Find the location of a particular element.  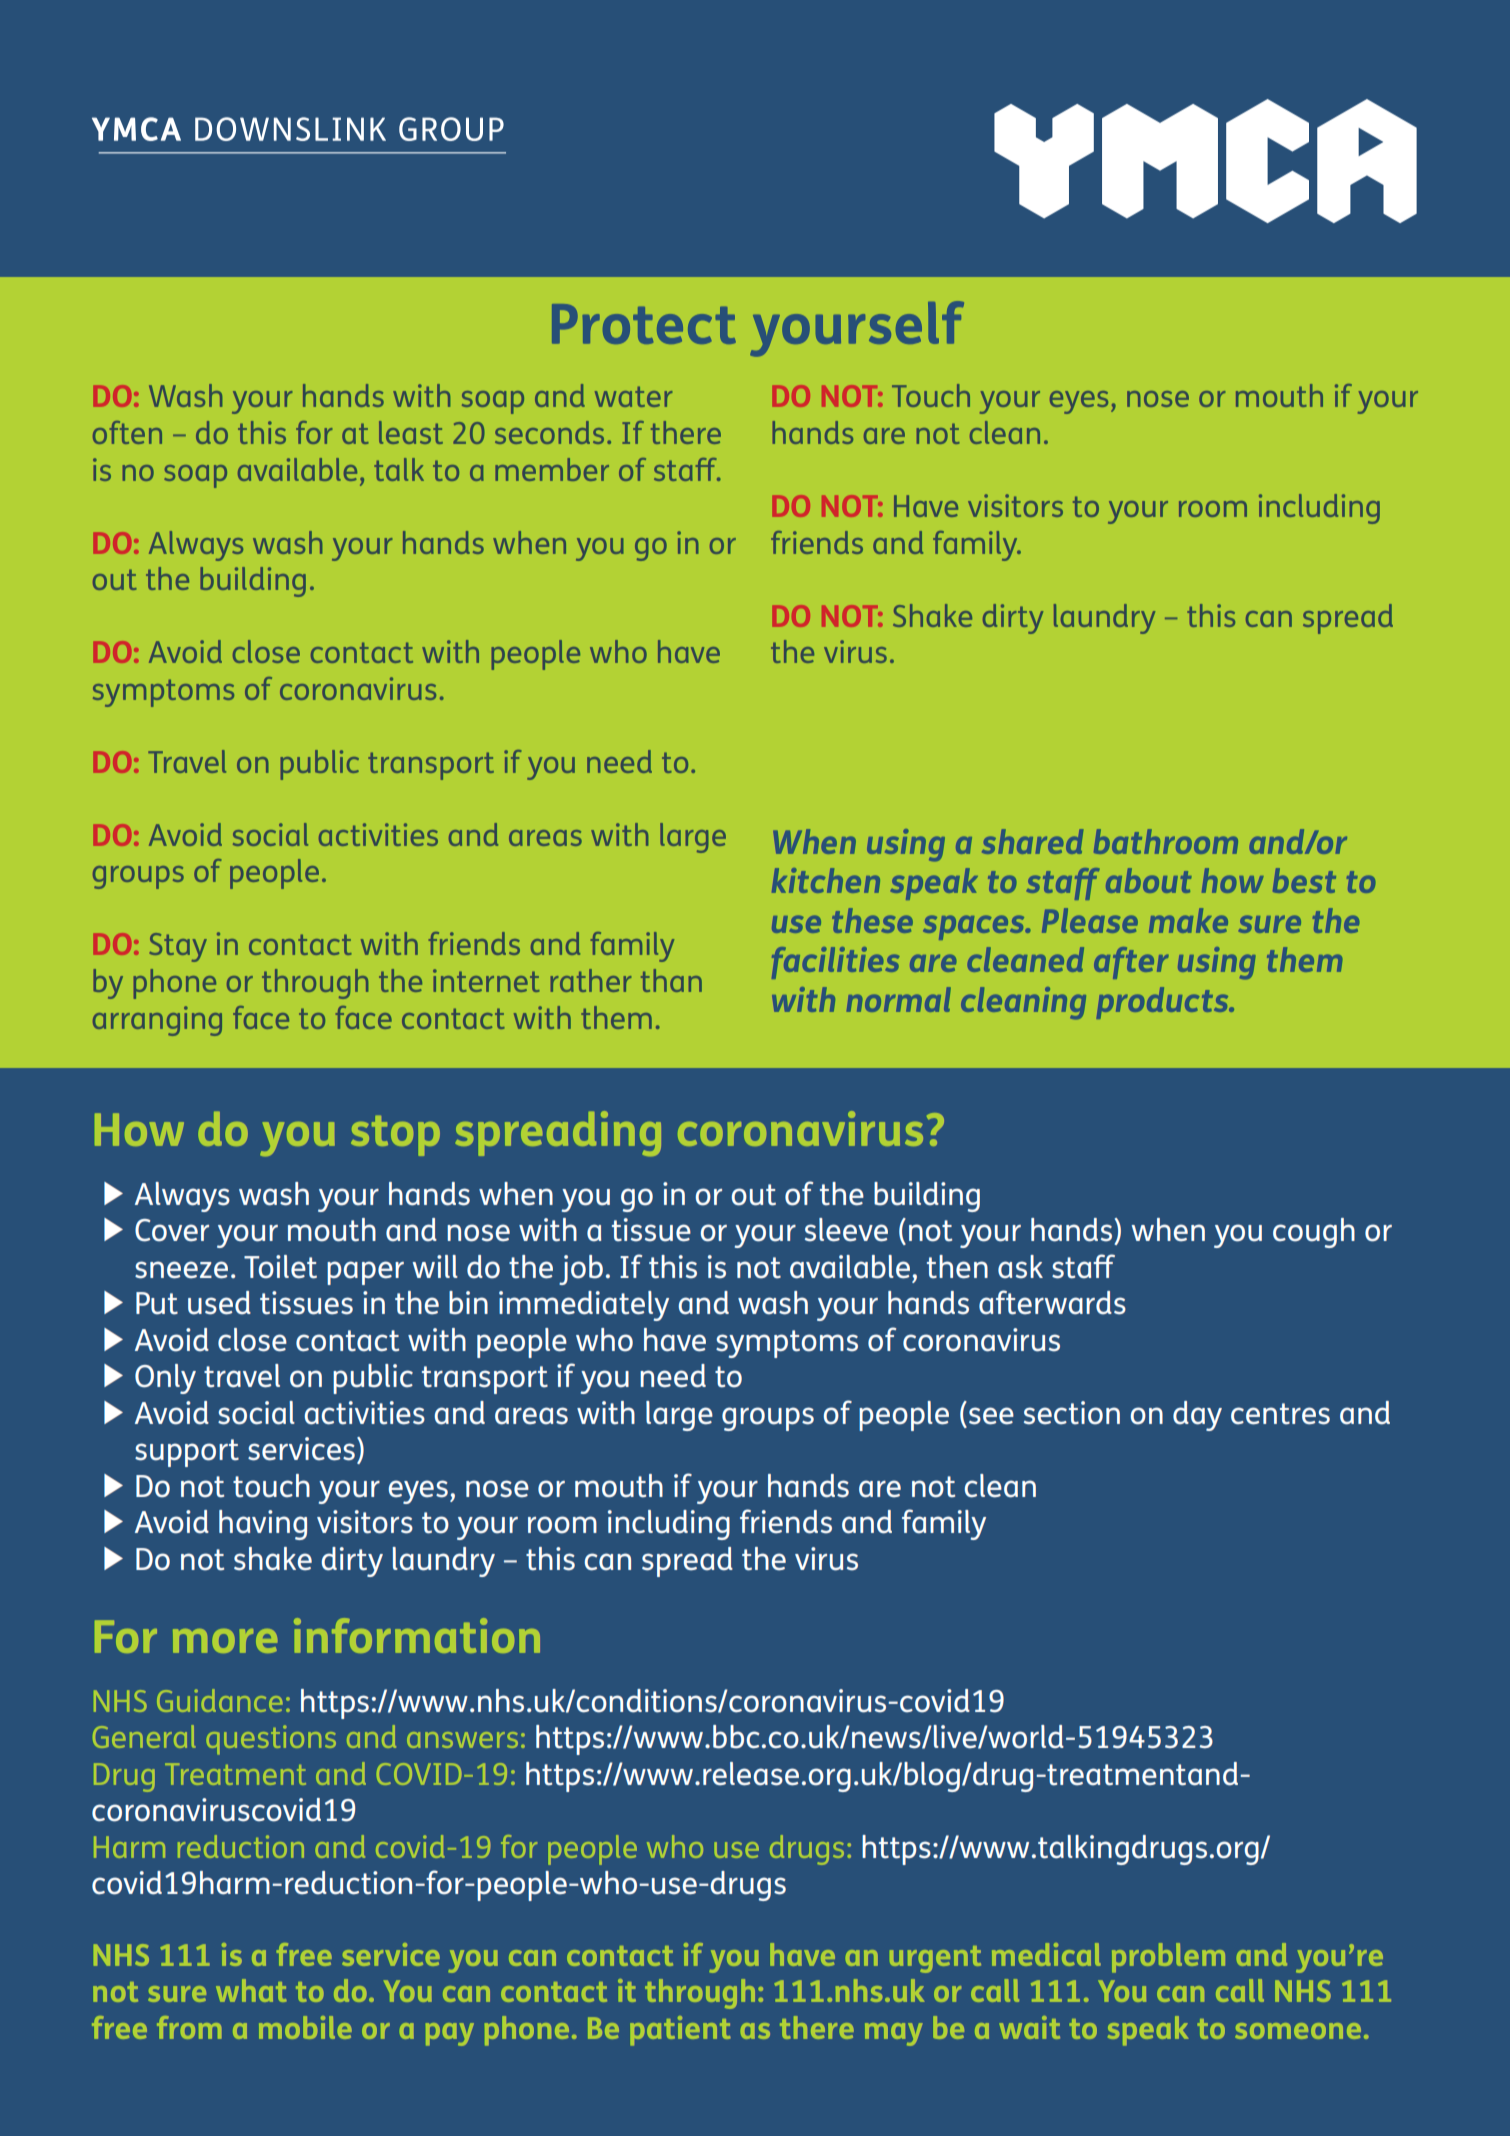

sleeve is located at coordinates (846, 1230).
